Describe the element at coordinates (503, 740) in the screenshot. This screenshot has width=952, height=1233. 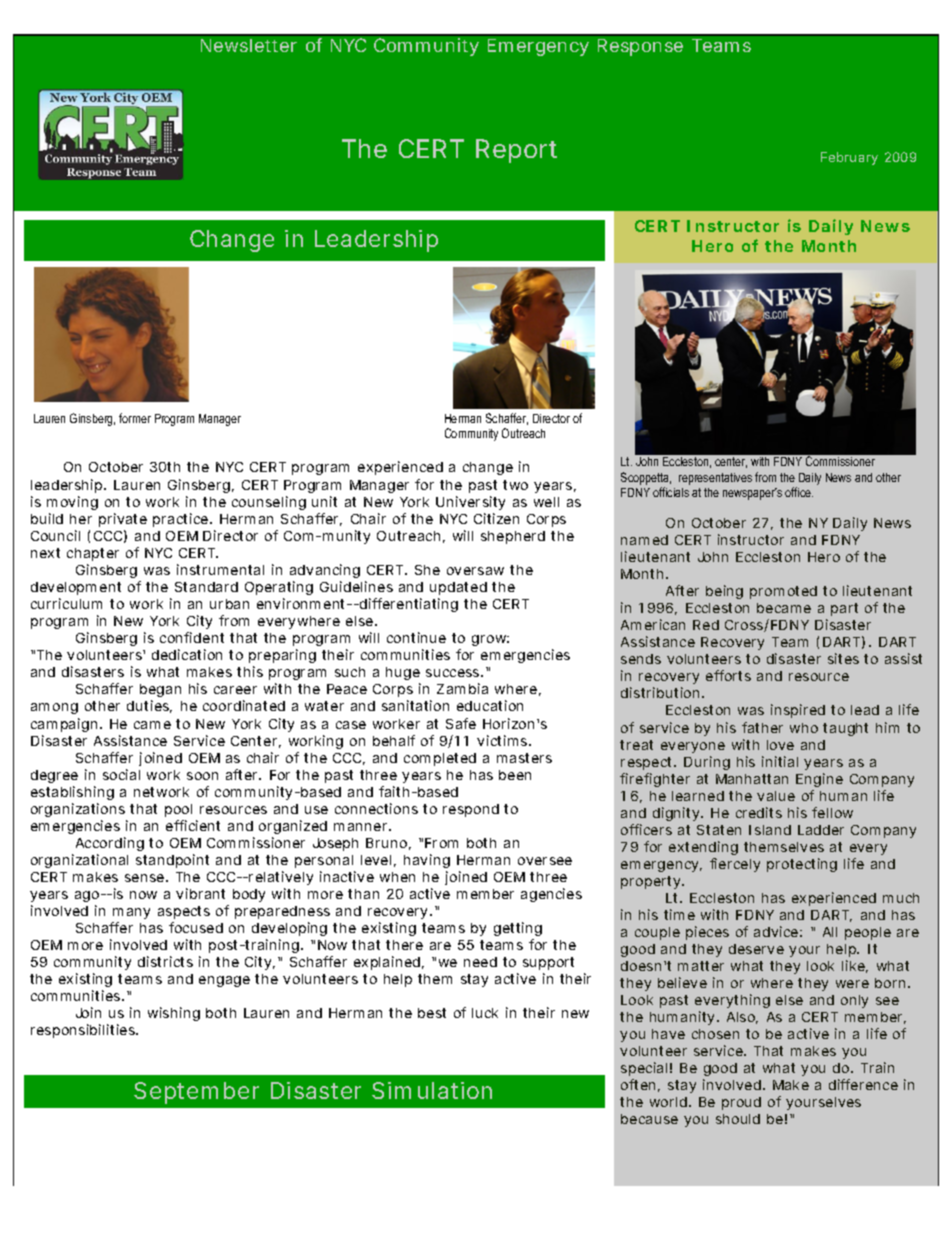
I see `victims` at that location.
